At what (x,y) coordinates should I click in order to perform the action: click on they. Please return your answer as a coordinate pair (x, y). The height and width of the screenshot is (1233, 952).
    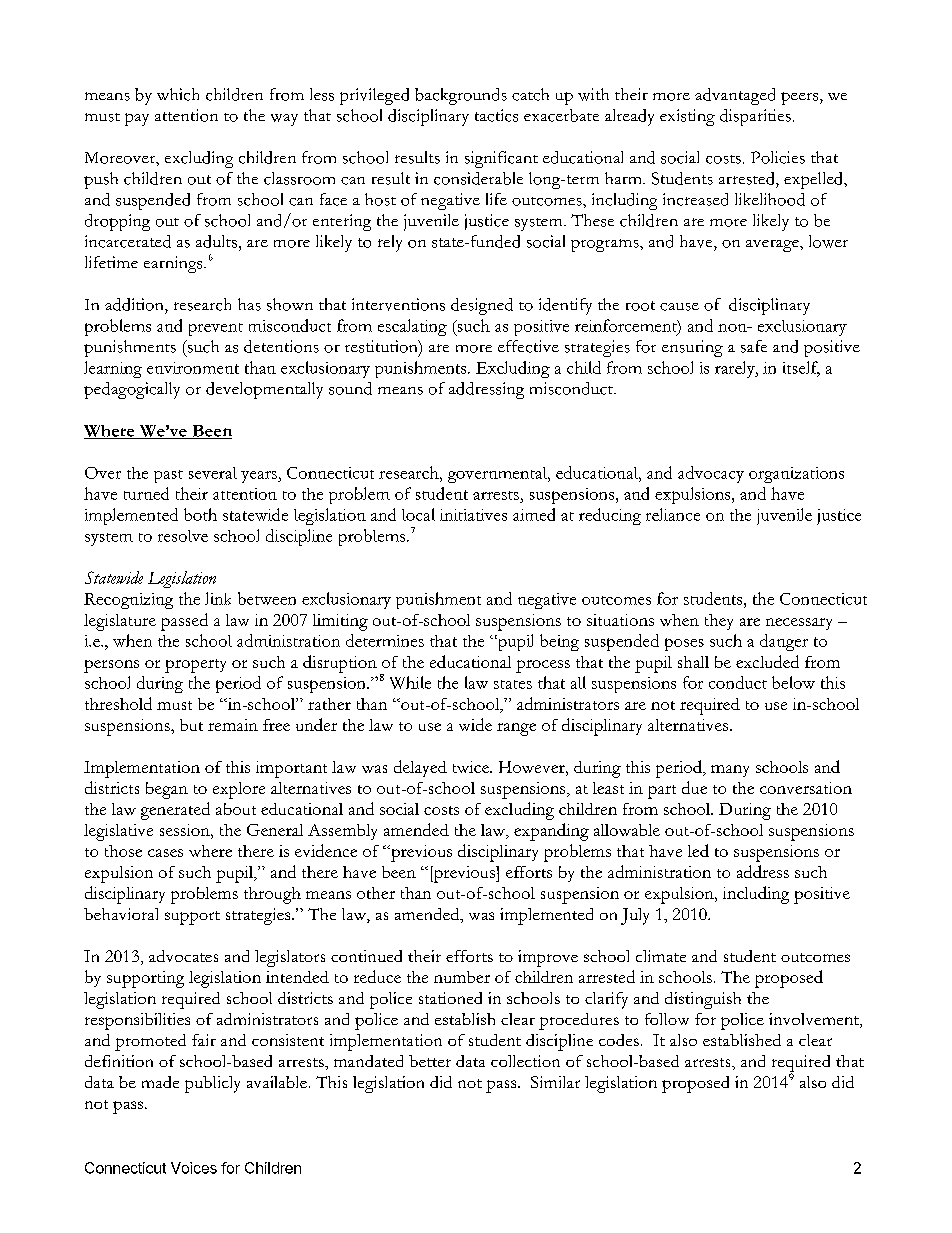
    Looking at the image, I should click on (719, 622).
